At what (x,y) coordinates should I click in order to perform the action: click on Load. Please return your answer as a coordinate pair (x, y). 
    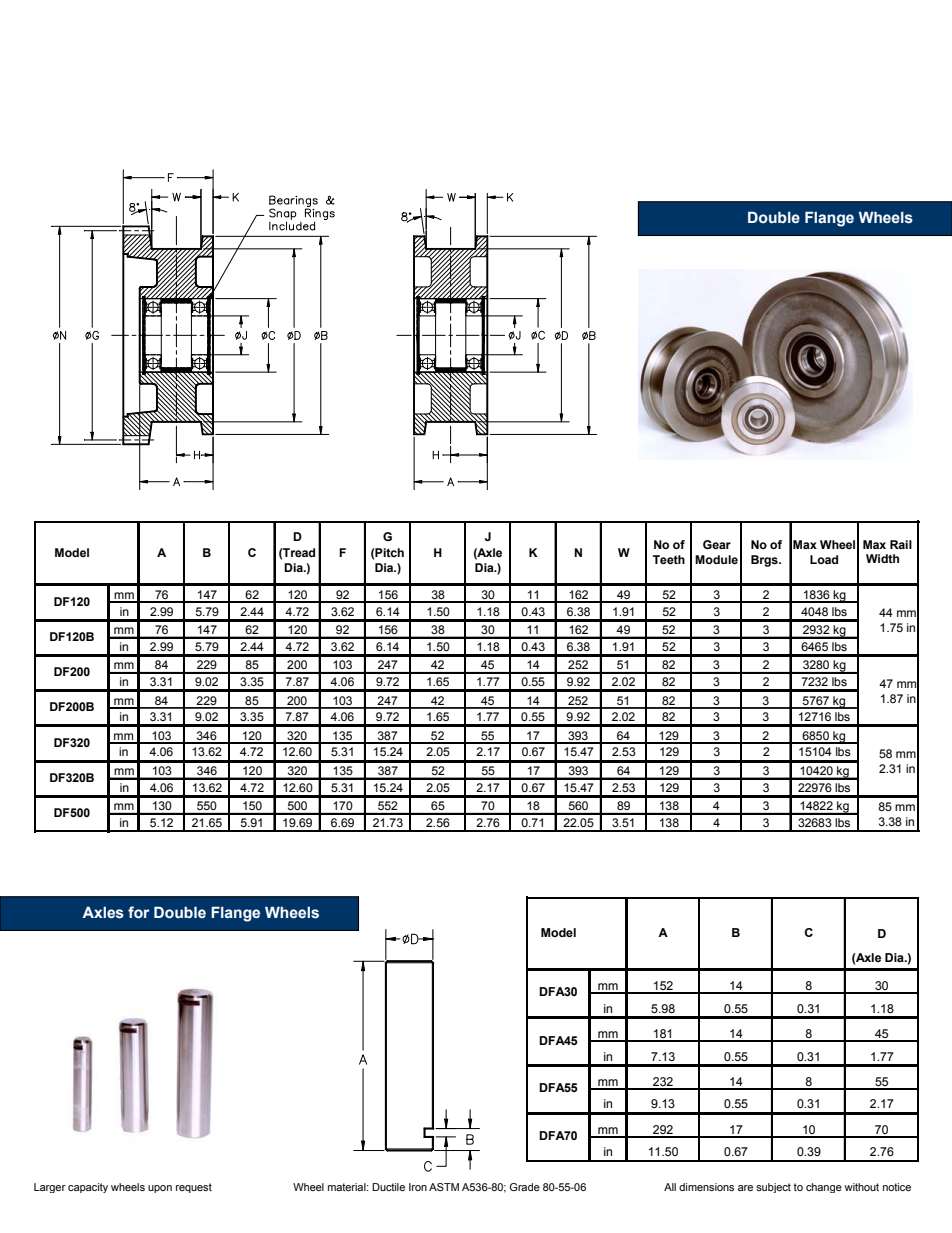
    Looking at the image, I should click on (824, 559).
